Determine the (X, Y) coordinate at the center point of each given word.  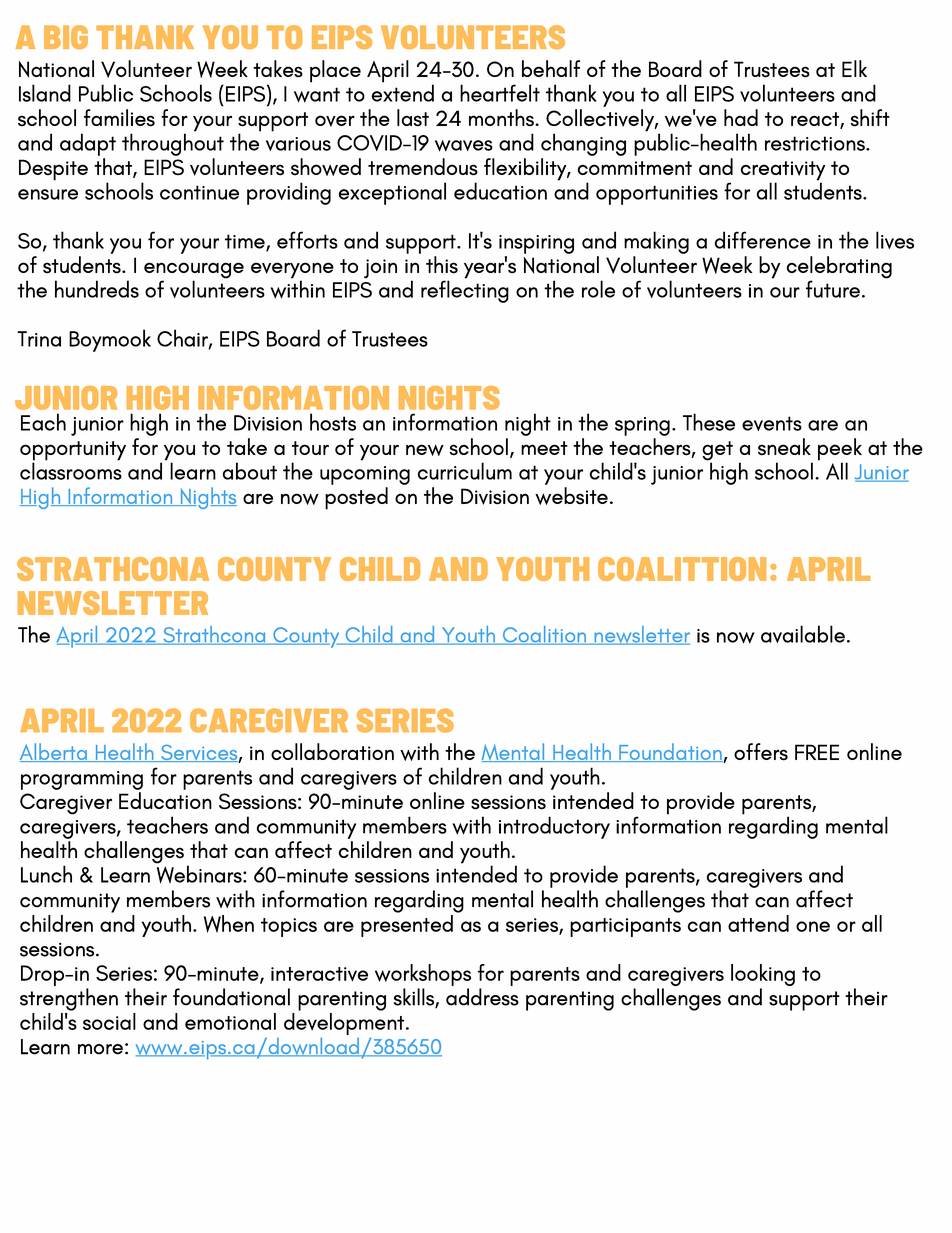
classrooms (71, 471)
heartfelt (500, 93)
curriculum (465, 471)
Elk (854, 68)
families (119, 118)
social (109, 1021)
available (803, 634)
